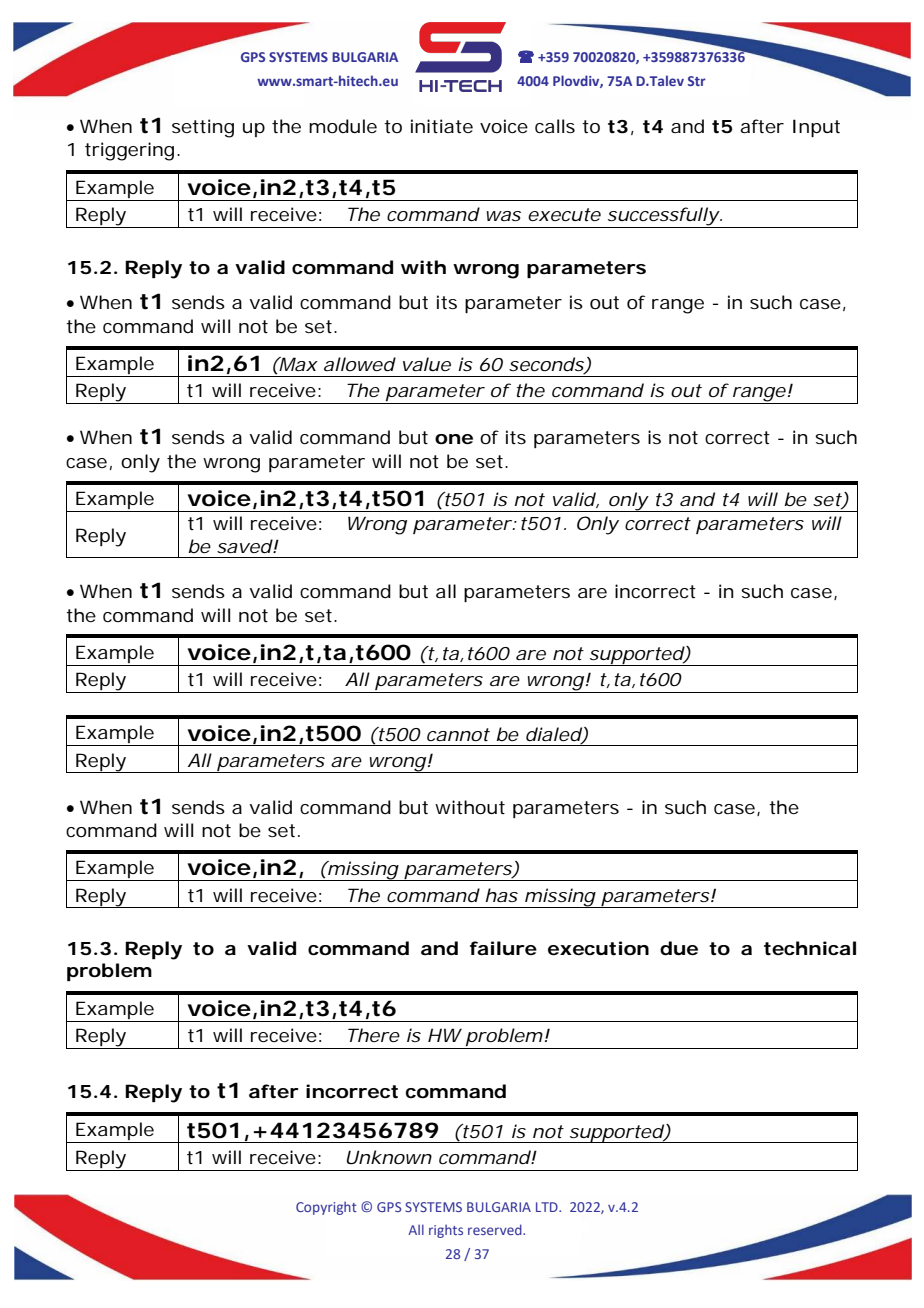  Describe the element at coordinates (496, 1229) in the screenshot. I see `reserved` at that location.
